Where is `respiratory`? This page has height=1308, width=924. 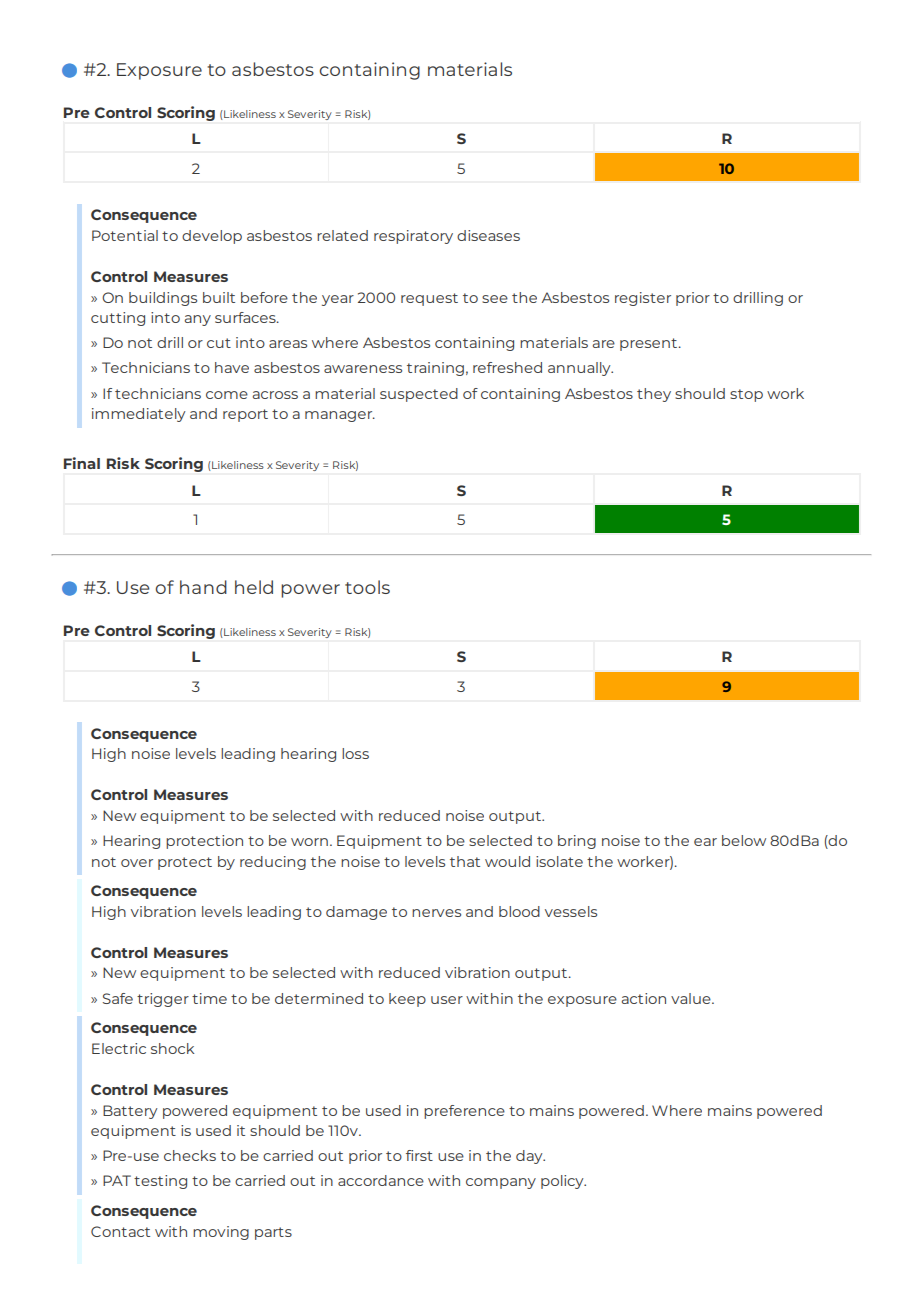
respiratory is located at coordinates (413, 237).
